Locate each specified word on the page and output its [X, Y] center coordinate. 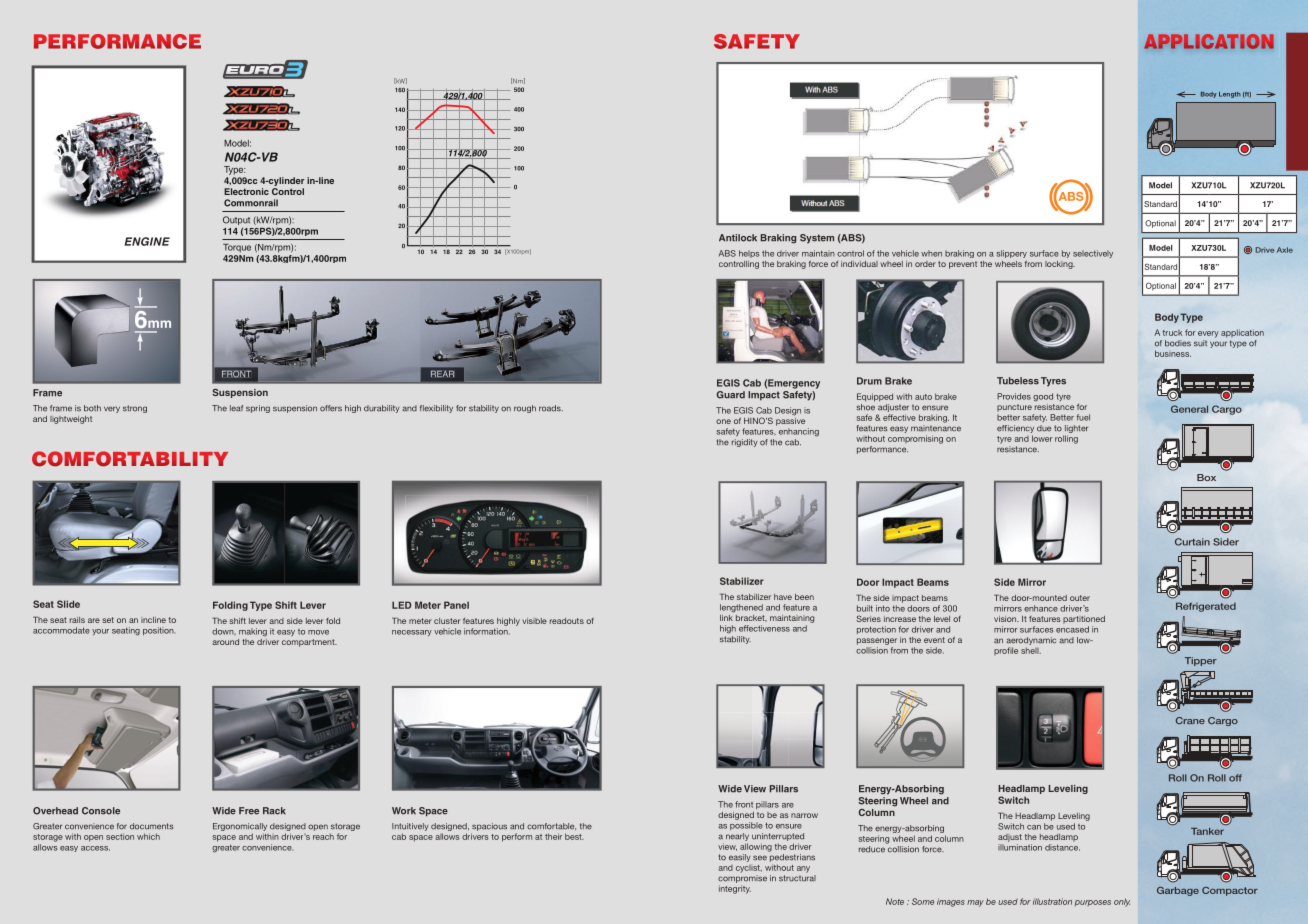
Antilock [738, 238]
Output [236, 220]
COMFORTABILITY [130, 459]
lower [1042, 438]
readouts [567, 621]
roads [551, 408]
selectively [1093, 254]
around [225, 642]
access [95, 848]
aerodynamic [1031, 641]
